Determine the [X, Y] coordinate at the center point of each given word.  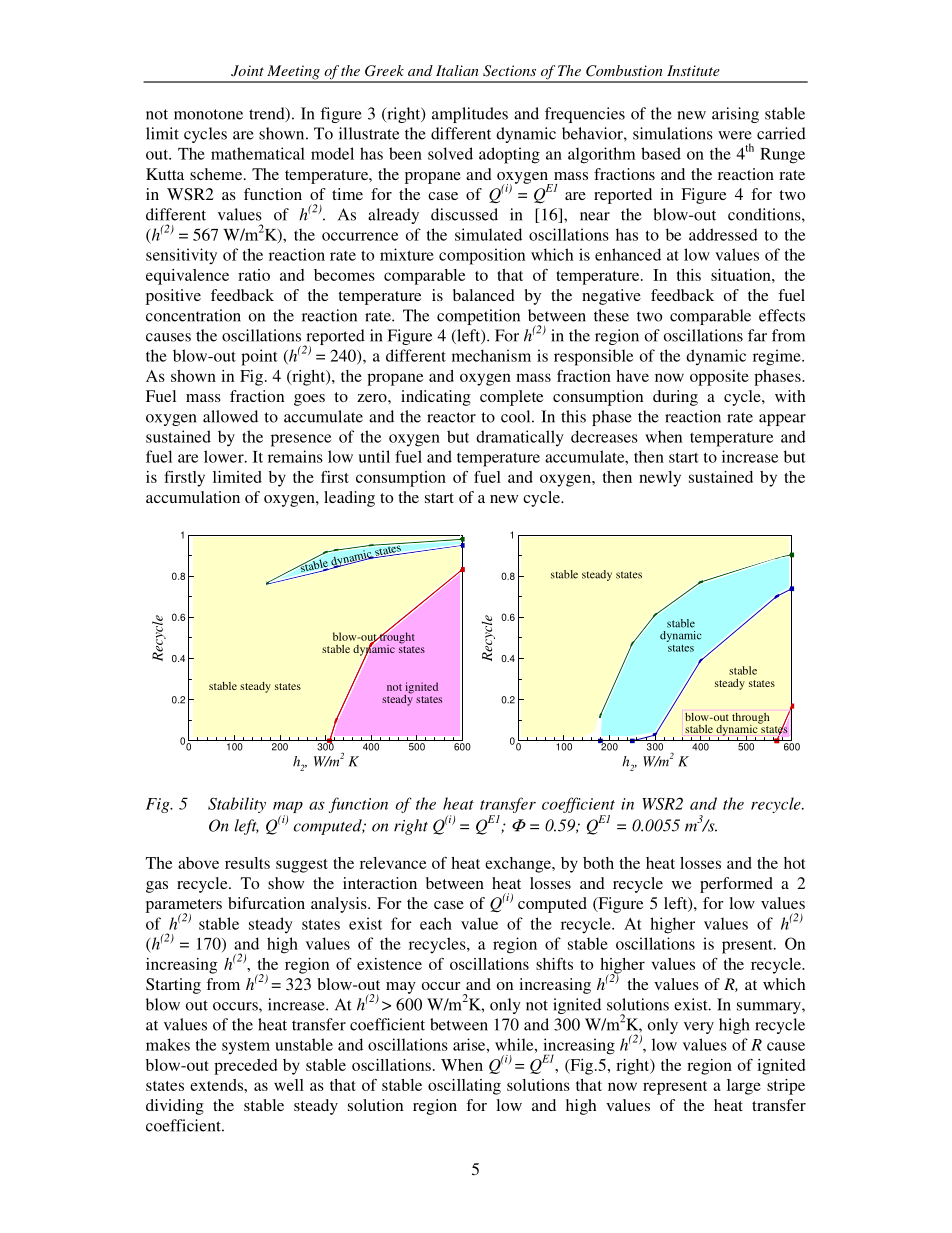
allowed [230, 416]
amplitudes [470, 115]
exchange [519, 865]
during [675, 398]
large [744, 1087]
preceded [245, 1067]
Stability [237, 805]
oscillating [464, 1087]
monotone [208, 114]
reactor [451, 417]
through [751, 719]
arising [735, 115]
